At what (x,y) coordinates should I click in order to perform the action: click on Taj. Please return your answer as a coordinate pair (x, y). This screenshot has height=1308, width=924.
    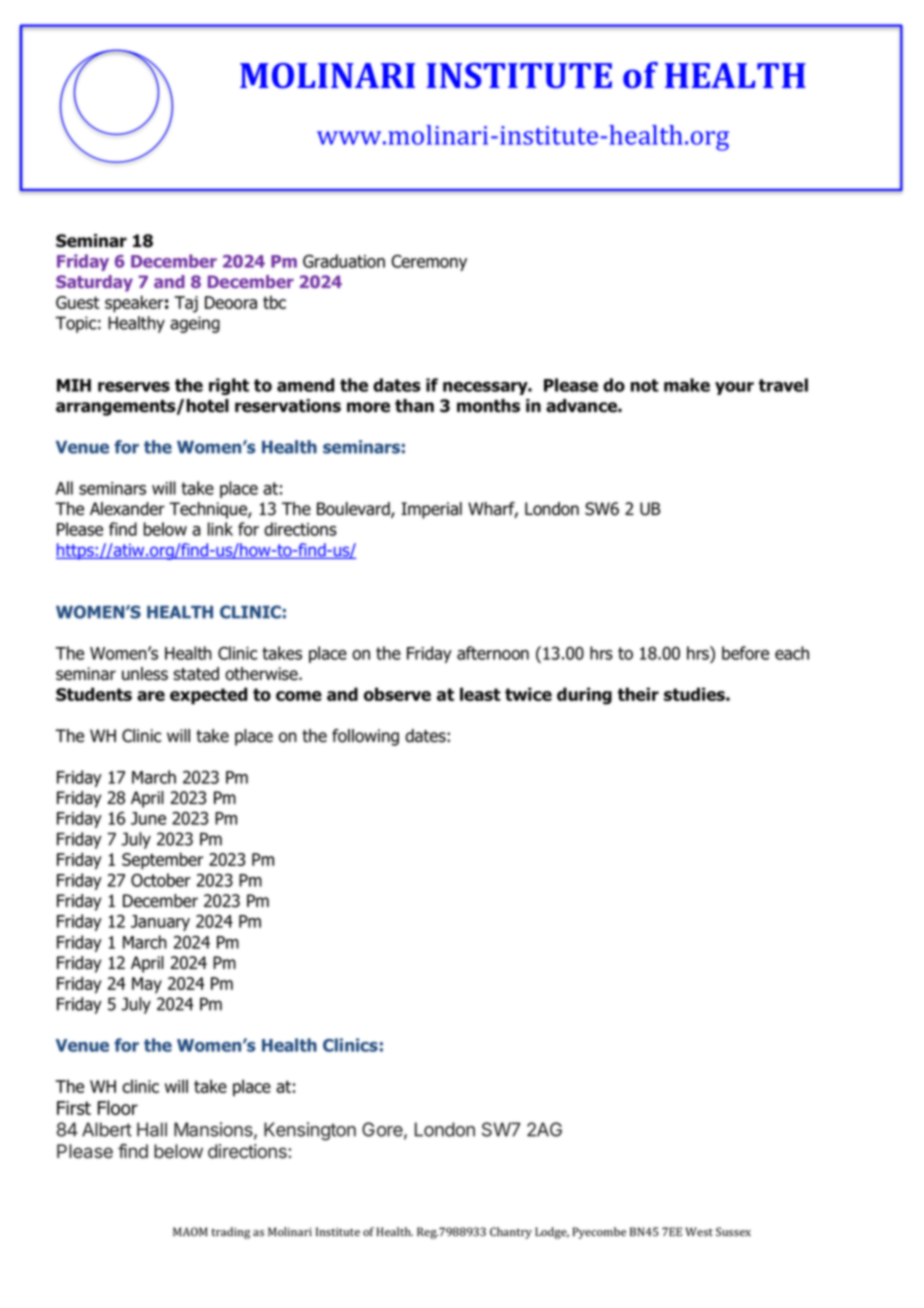
    Looking at the image, I should click on (186, 304).
